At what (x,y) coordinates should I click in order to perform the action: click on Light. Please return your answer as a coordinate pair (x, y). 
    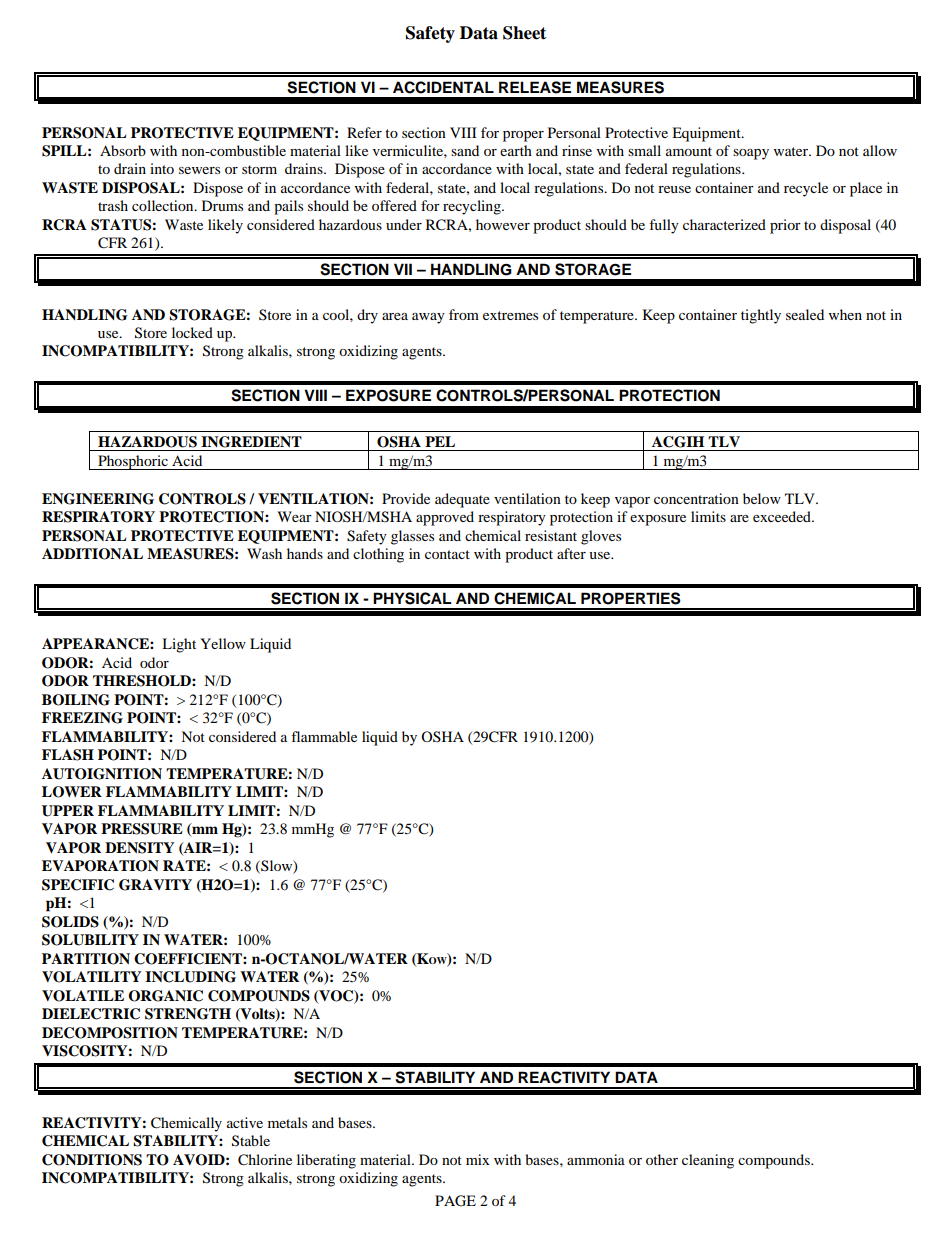
    Looking at the image, I should click on (179, 645).
